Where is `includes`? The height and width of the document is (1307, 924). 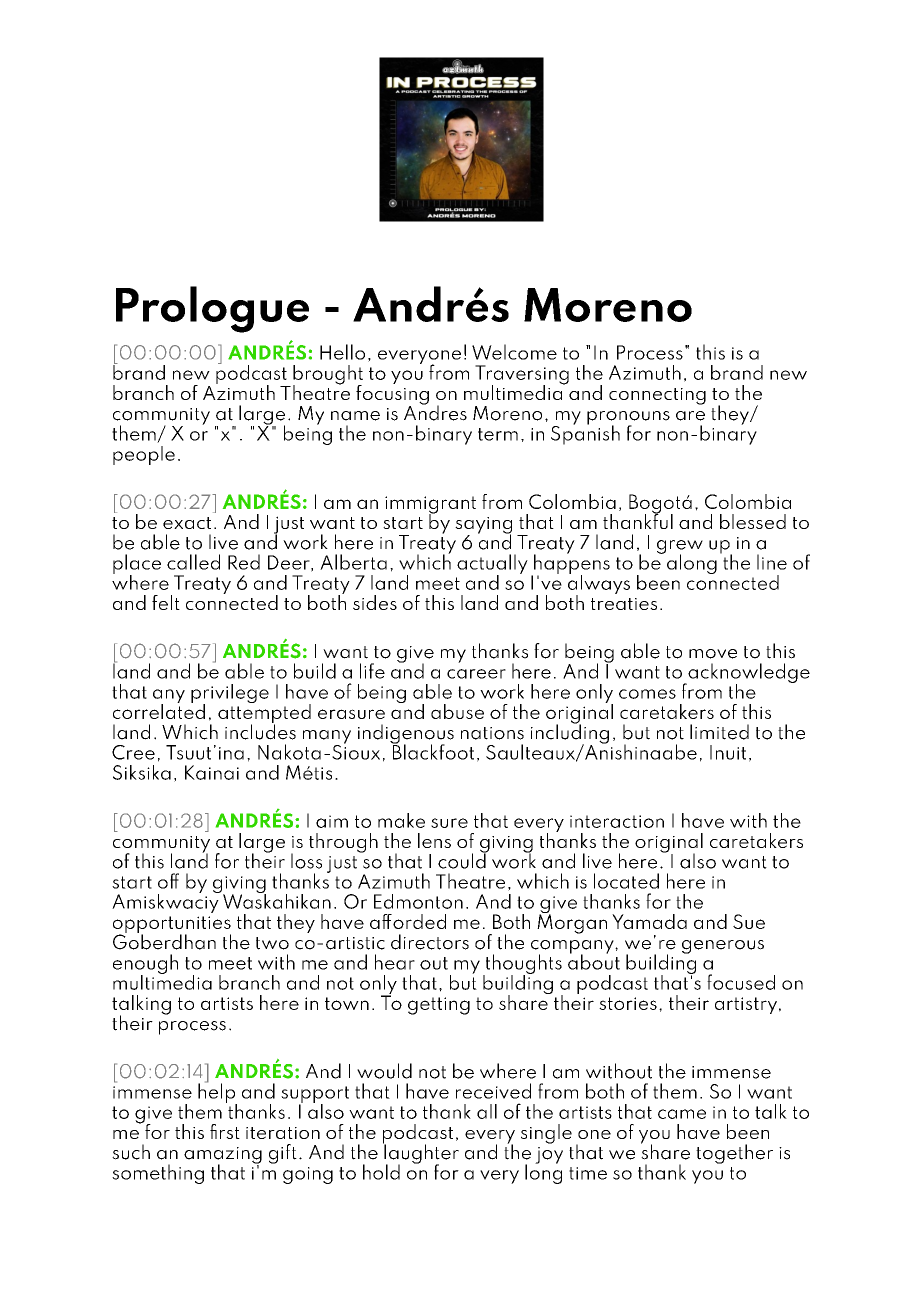
includes is located at coordinates (260, 731).
